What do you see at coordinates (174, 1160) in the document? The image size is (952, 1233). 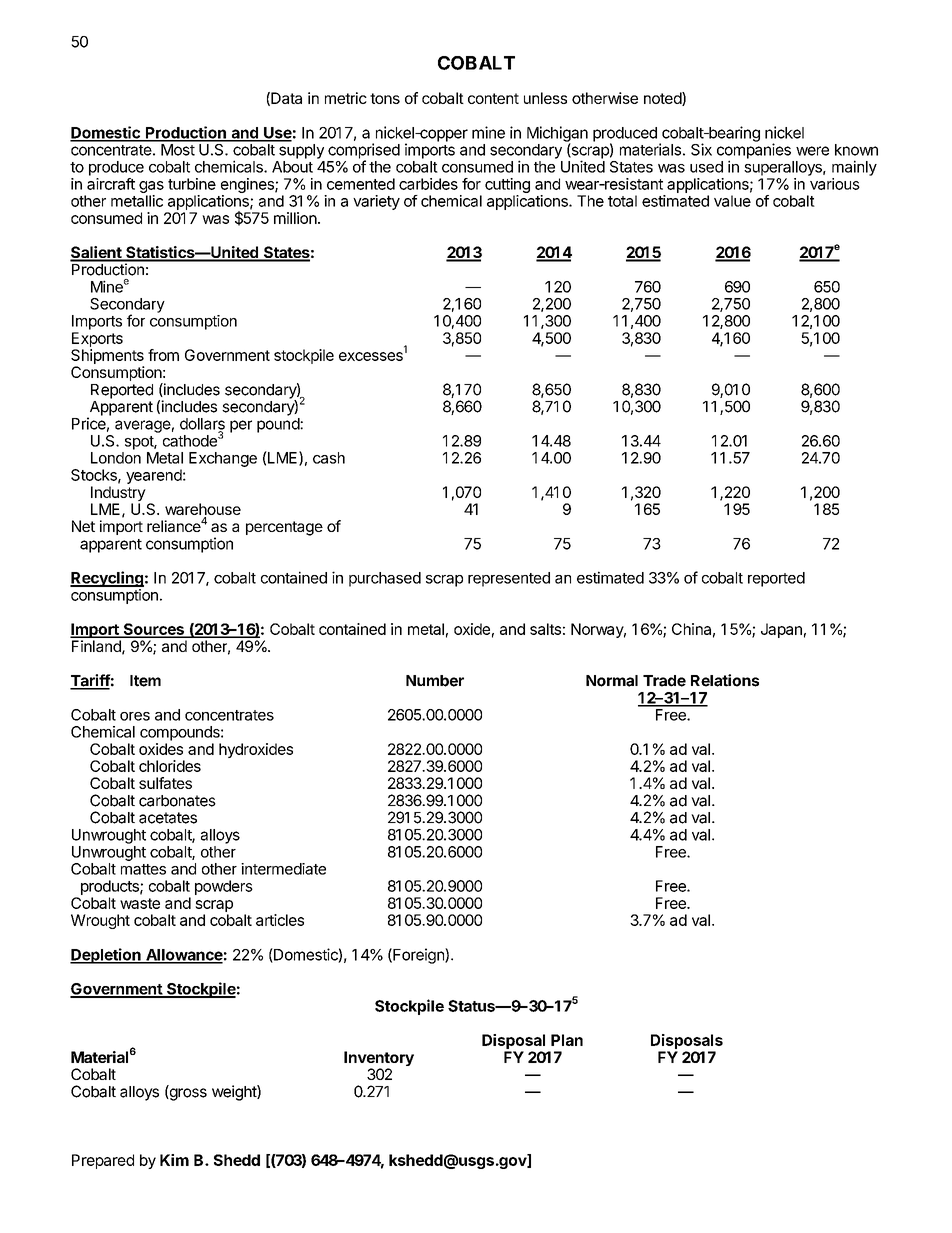 I see `Kim` at bounding box center [174, 1160].
